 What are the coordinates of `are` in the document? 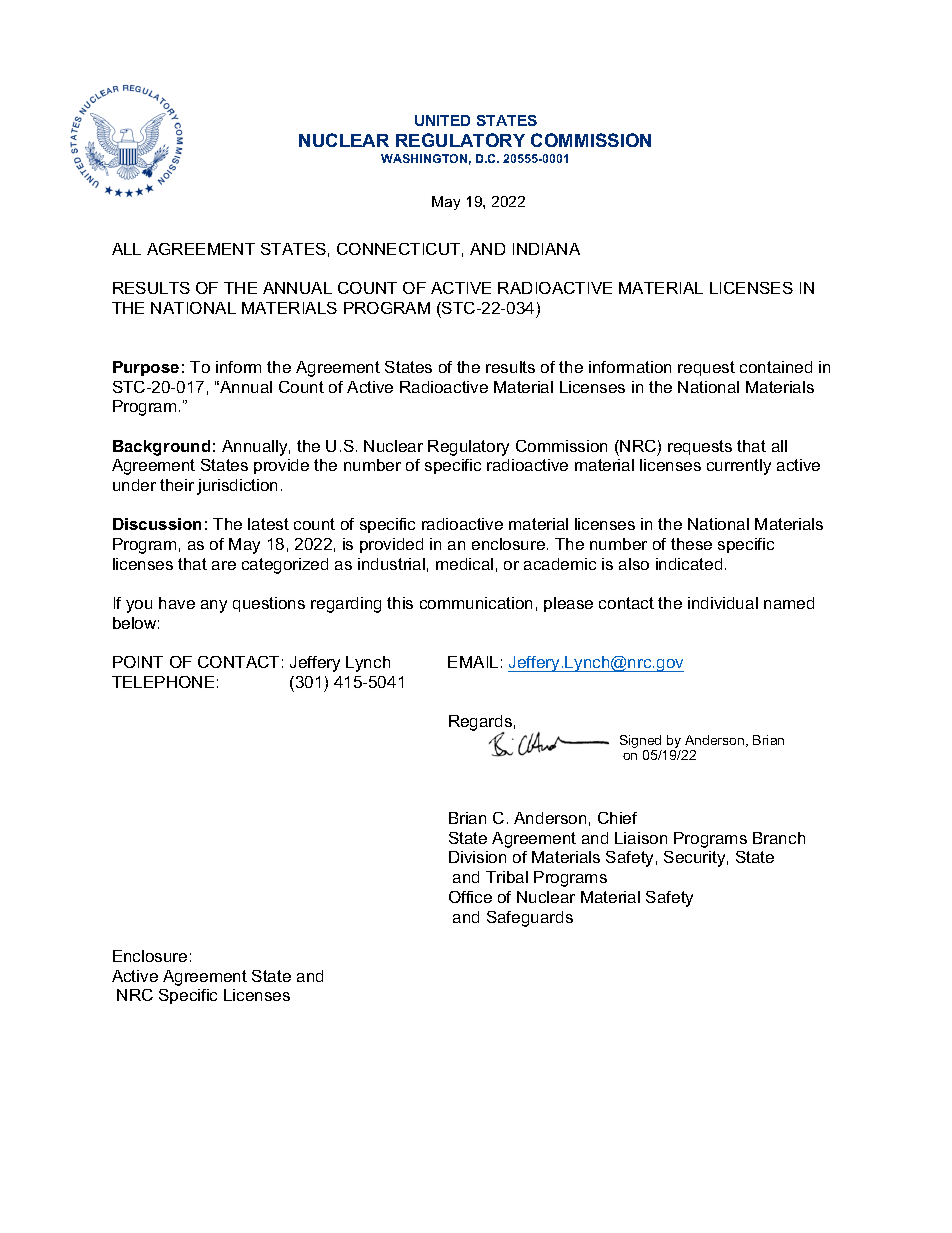 It's located at (224, 565).
